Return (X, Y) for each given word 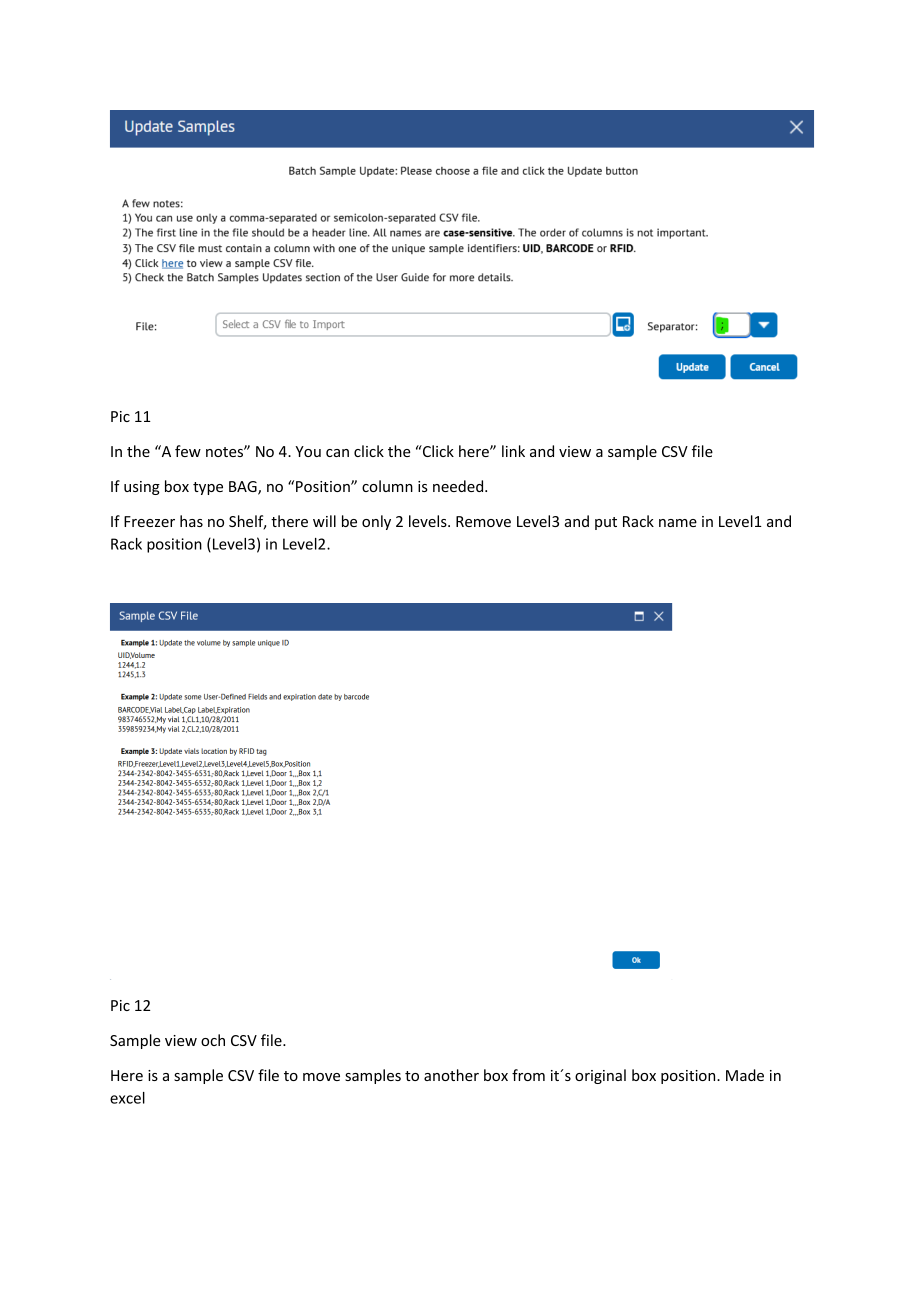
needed (459, 486)
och (213, 1040)
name (678, 523)
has (191, 521)
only (376, 522)
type (208, 488)
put (606, 523)
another (451, 1075)
